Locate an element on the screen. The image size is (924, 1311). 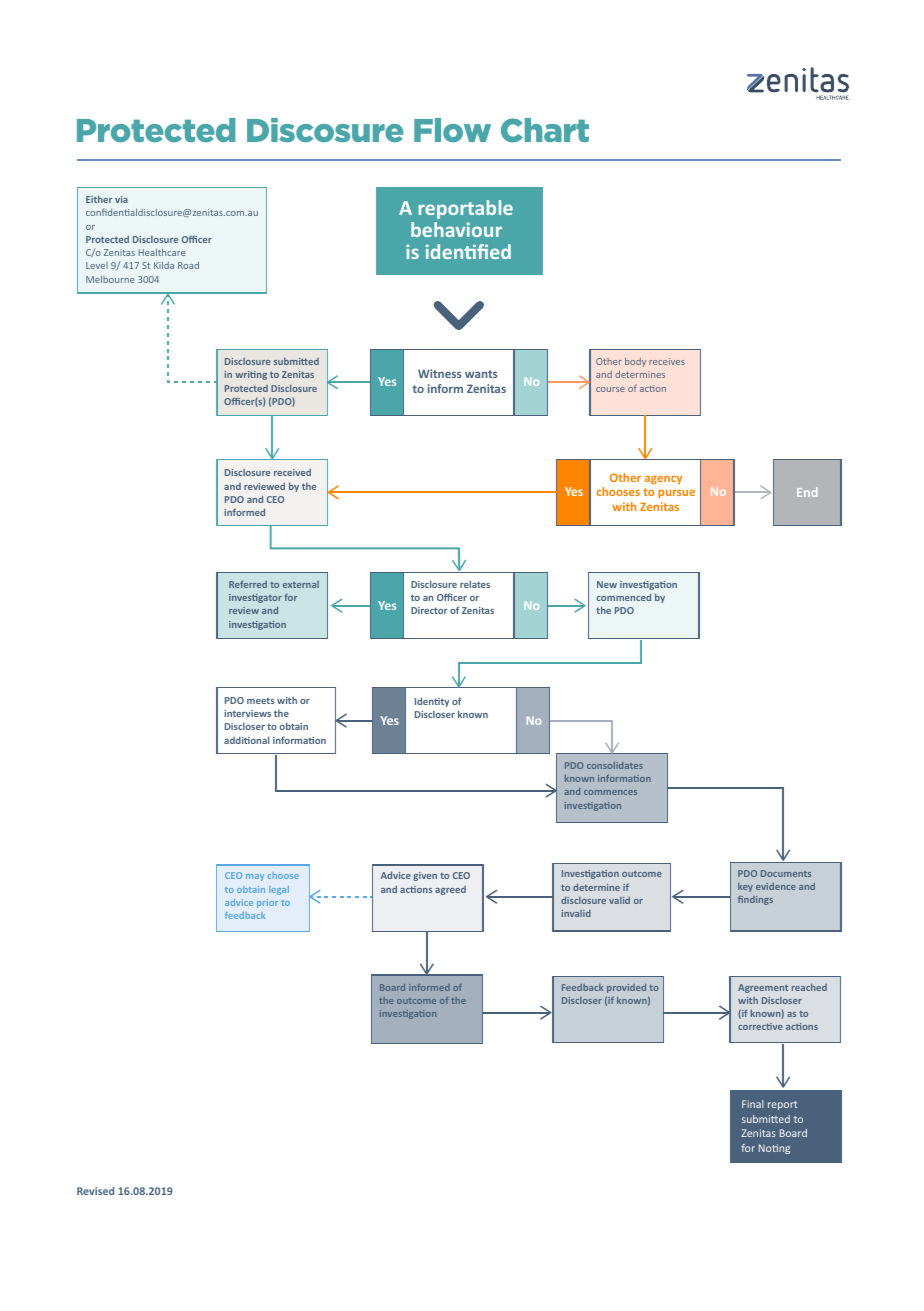
Identity is located at coordinates (432, 702).
